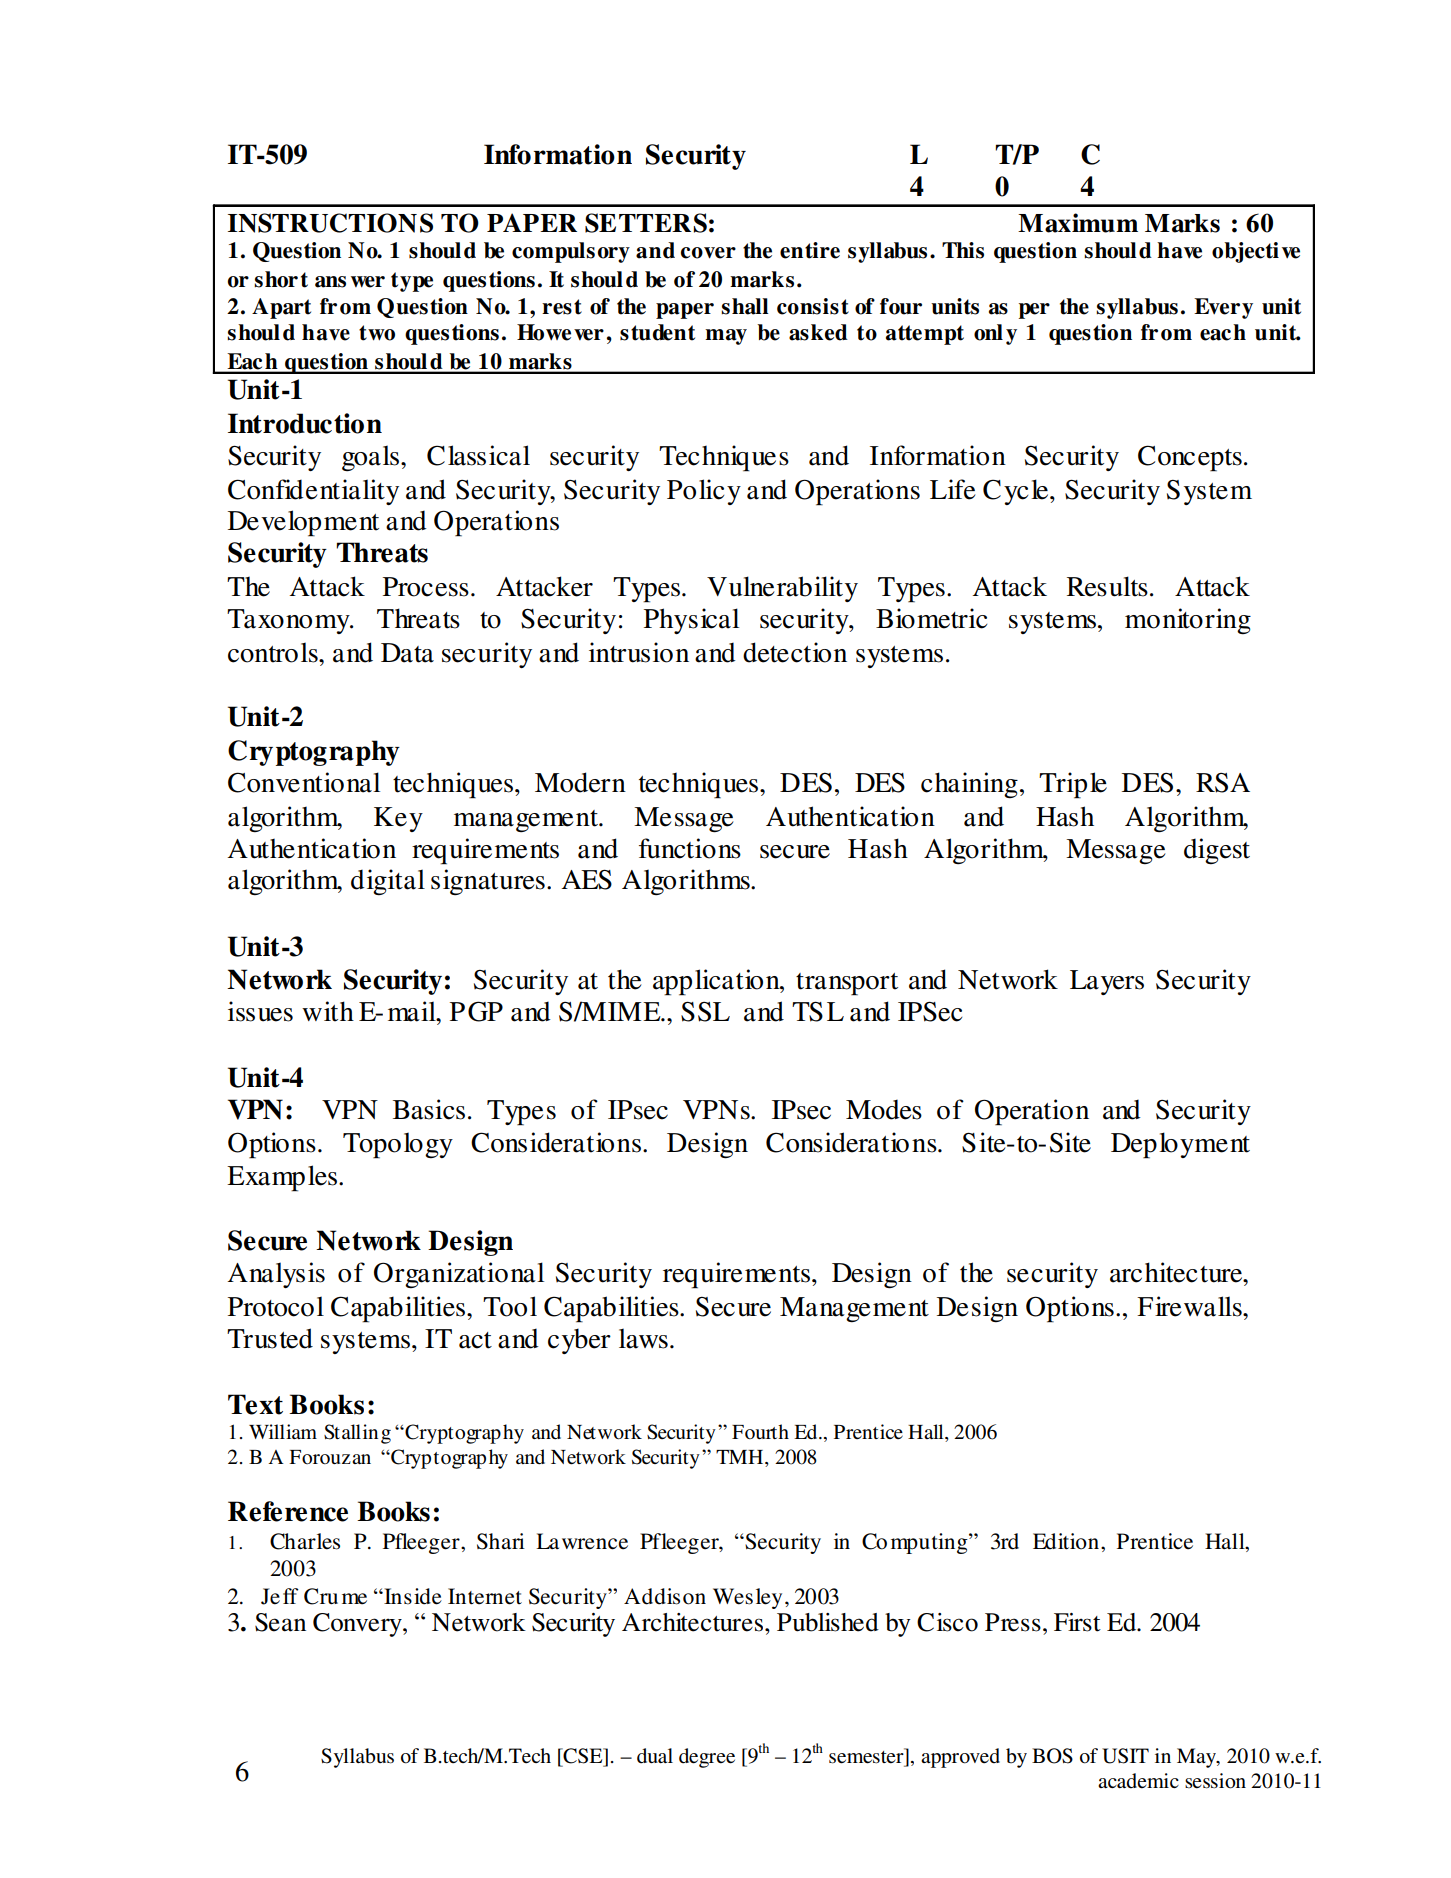 The width and height of the screenshot is (1451, 1878). I want to click on Maximum, so click(1078, 223).
